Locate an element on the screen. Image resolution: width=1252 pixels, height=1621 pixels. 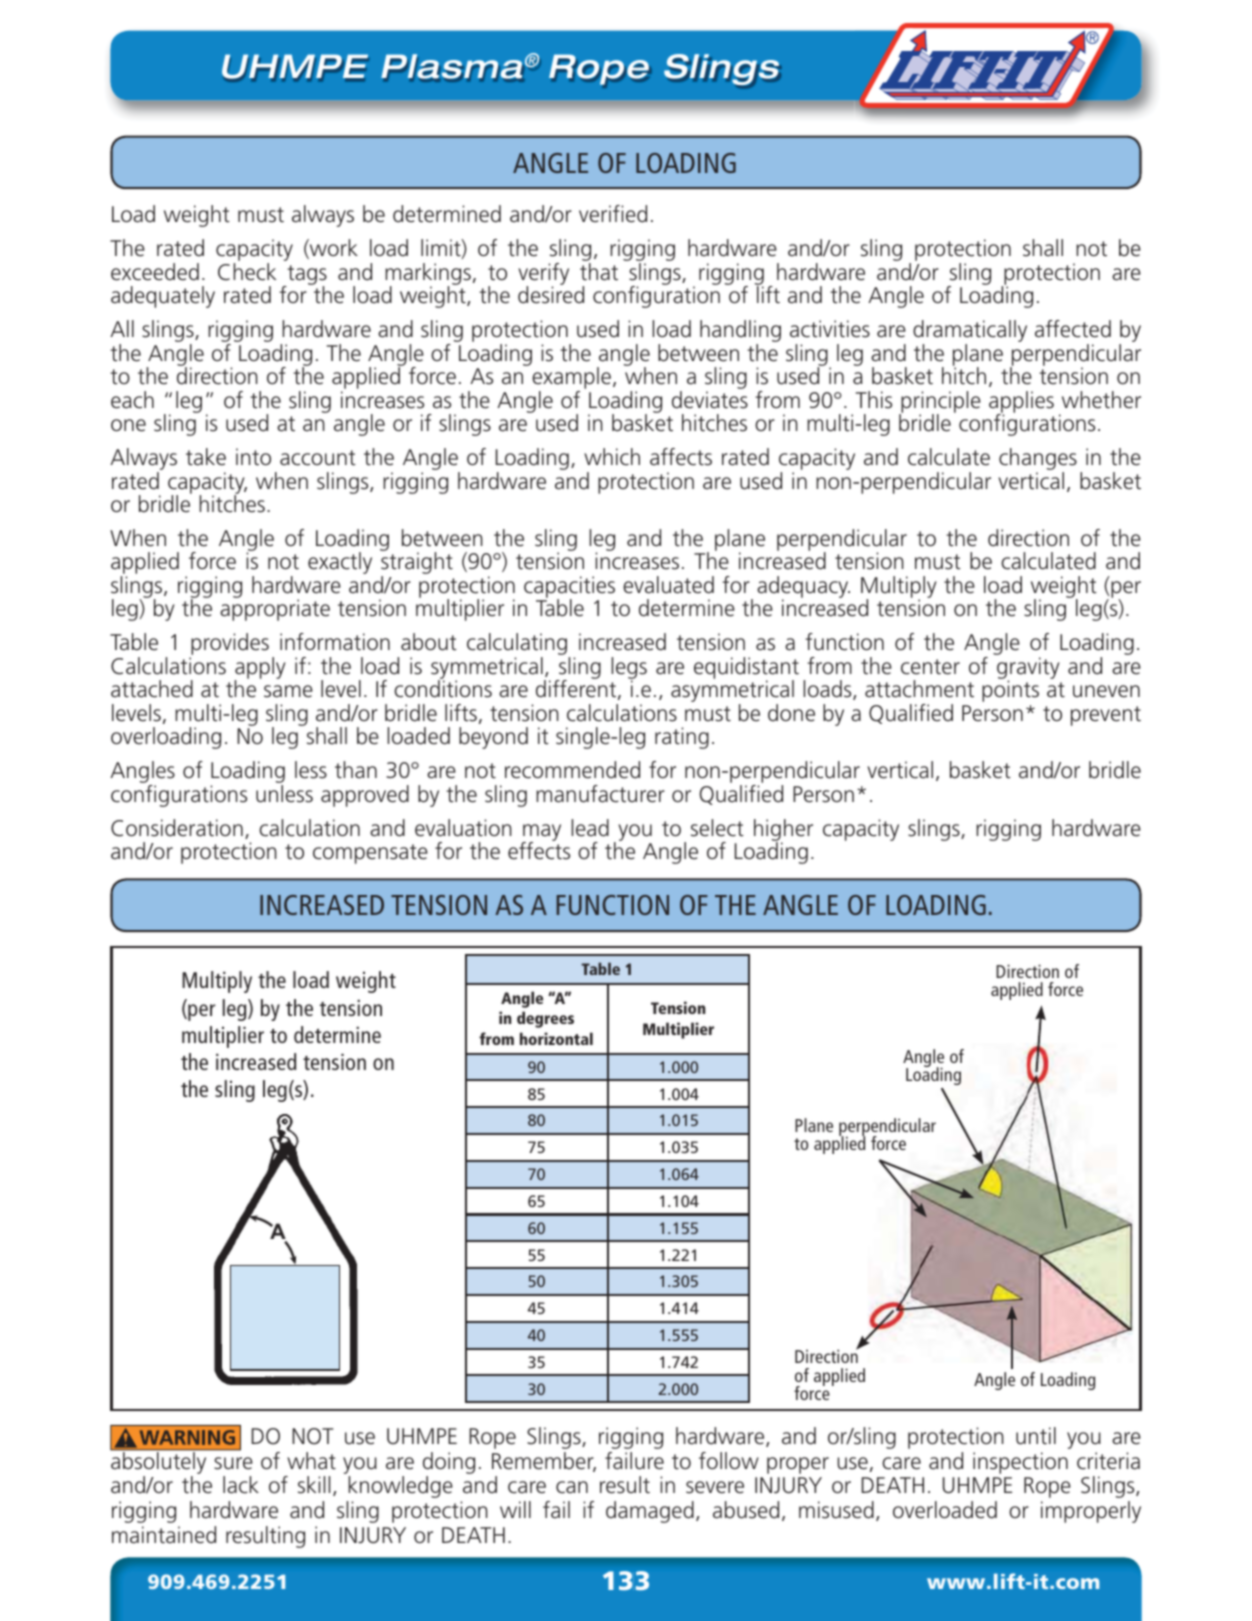
gravity is located at coordinates (1028, 669).
